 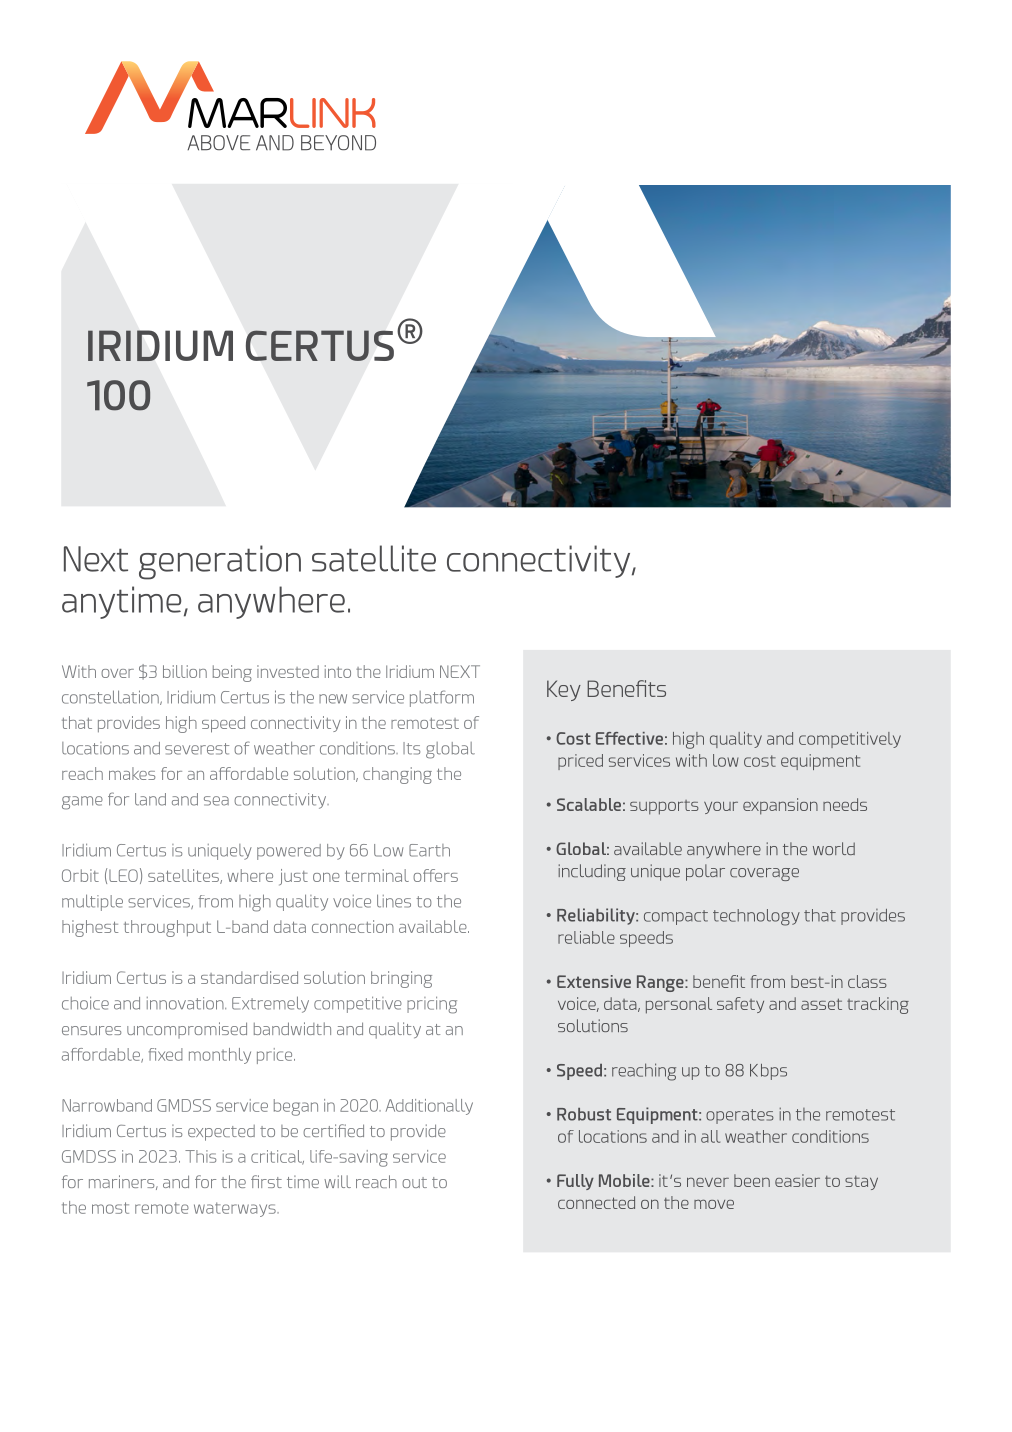 What do you see at coordinates (414, 1182) in the screenshot?
I see `out` at bounding box center [414, 1182].
